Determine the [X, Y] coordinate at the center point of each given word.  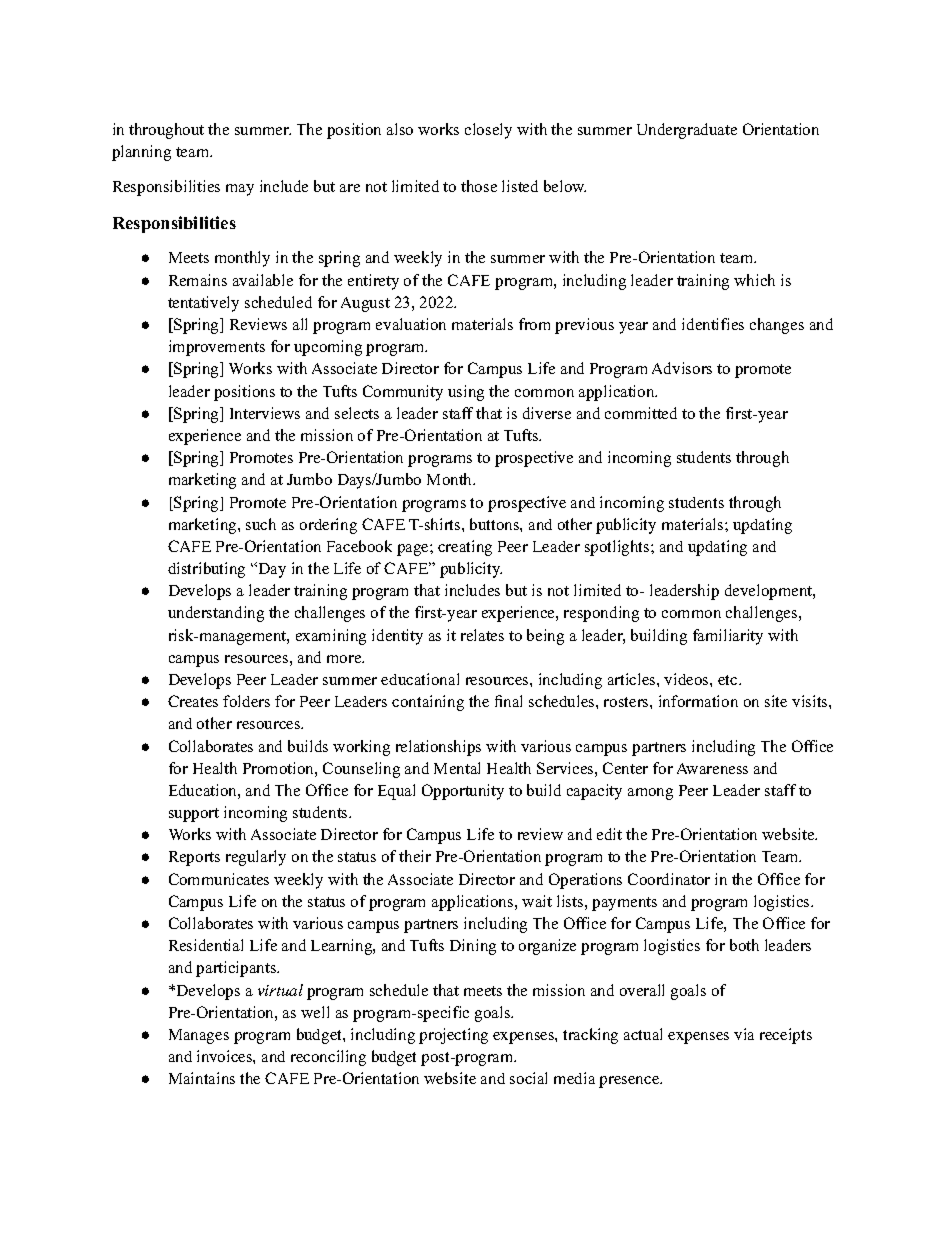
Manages [199, 1036]
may [240, 190]
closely [488, 131]
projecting [453, 1036]
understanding [216, 614]
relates [482, 635]
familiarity [728, 637]
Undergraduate [687, 131]
